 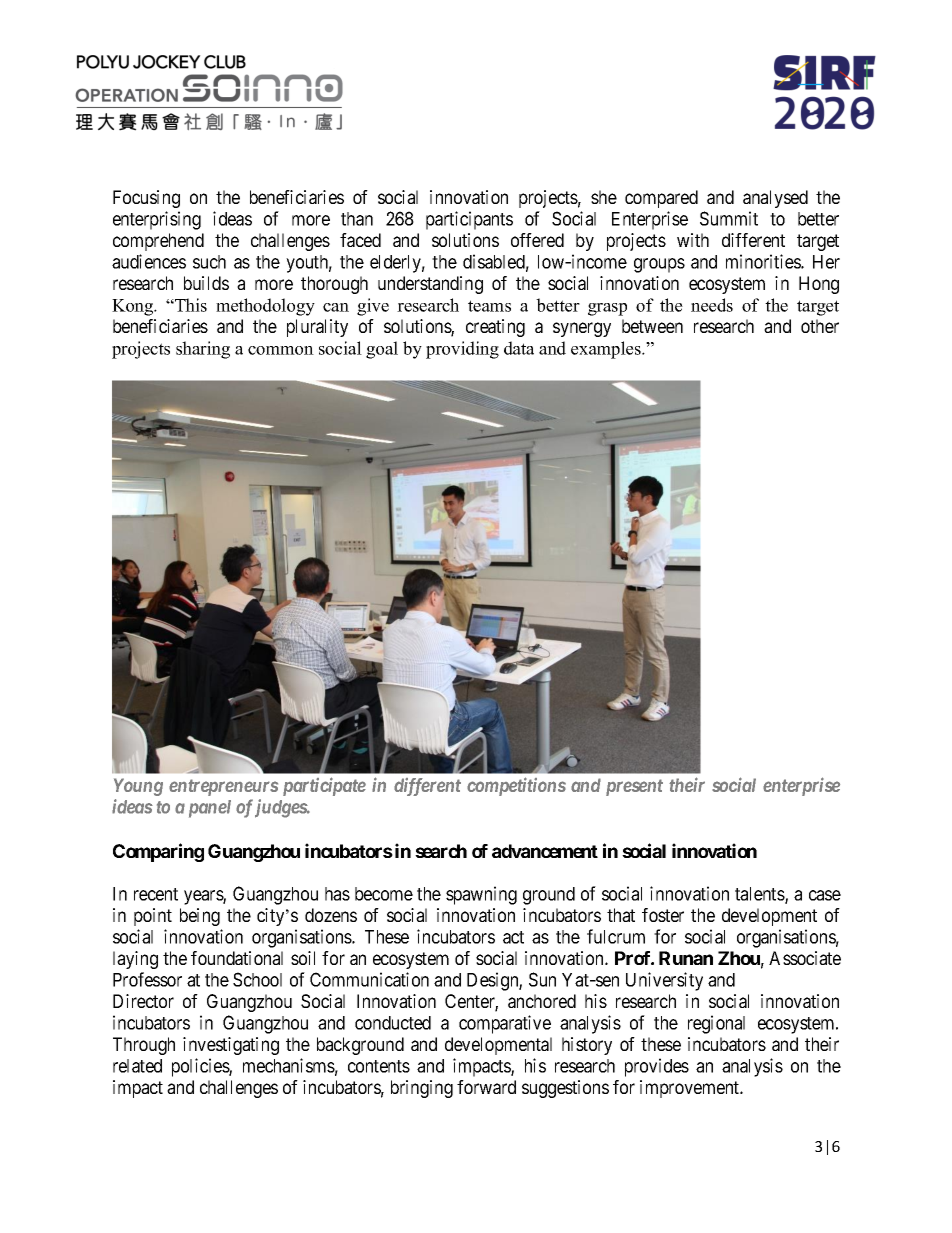 What do you see at coordinates (223, 787) in the document?
I see `entrepreneurs` at bounding box center [223, 787].
